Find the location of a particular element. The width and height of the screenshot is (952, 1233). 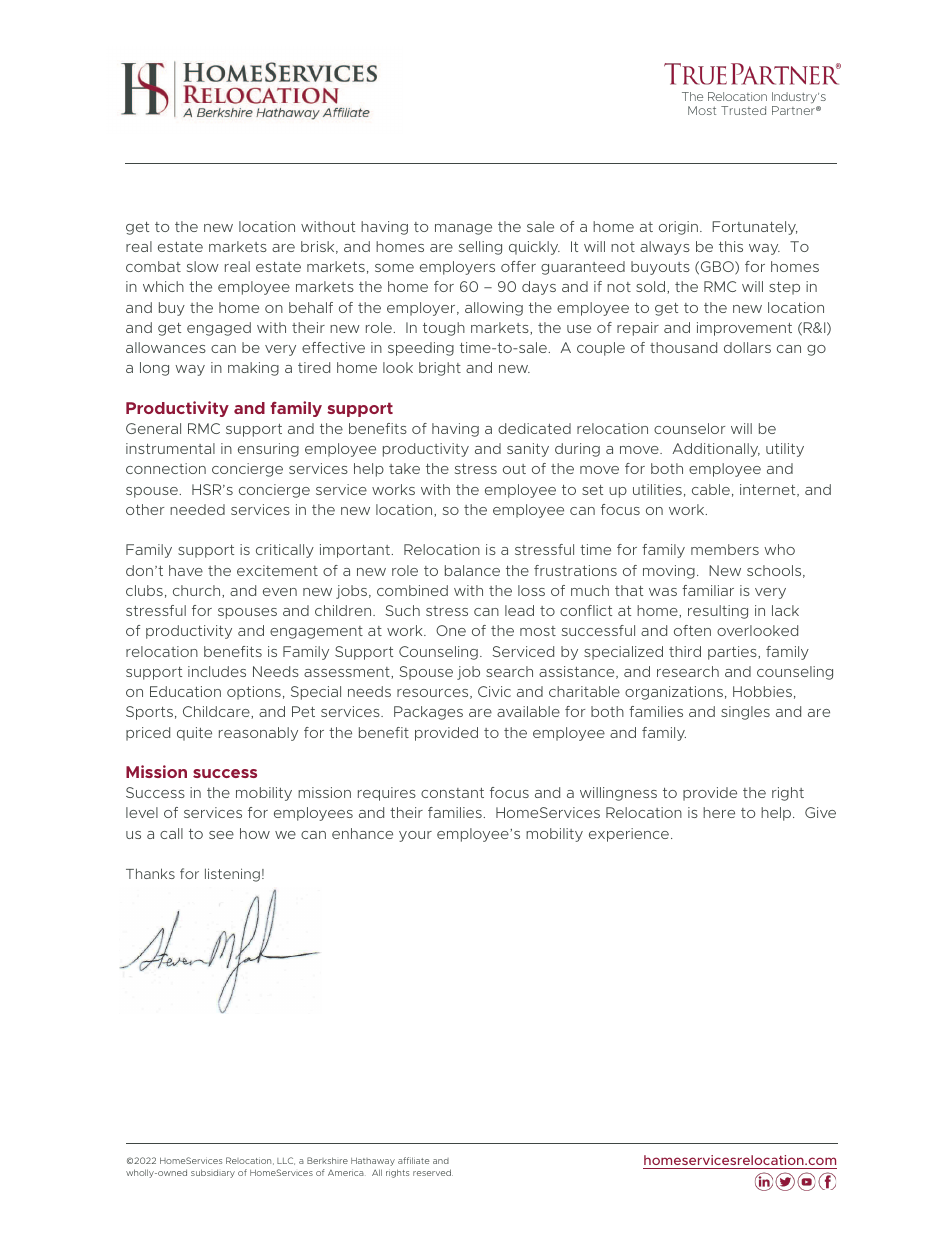

here is located at coordinates (719, 812).
